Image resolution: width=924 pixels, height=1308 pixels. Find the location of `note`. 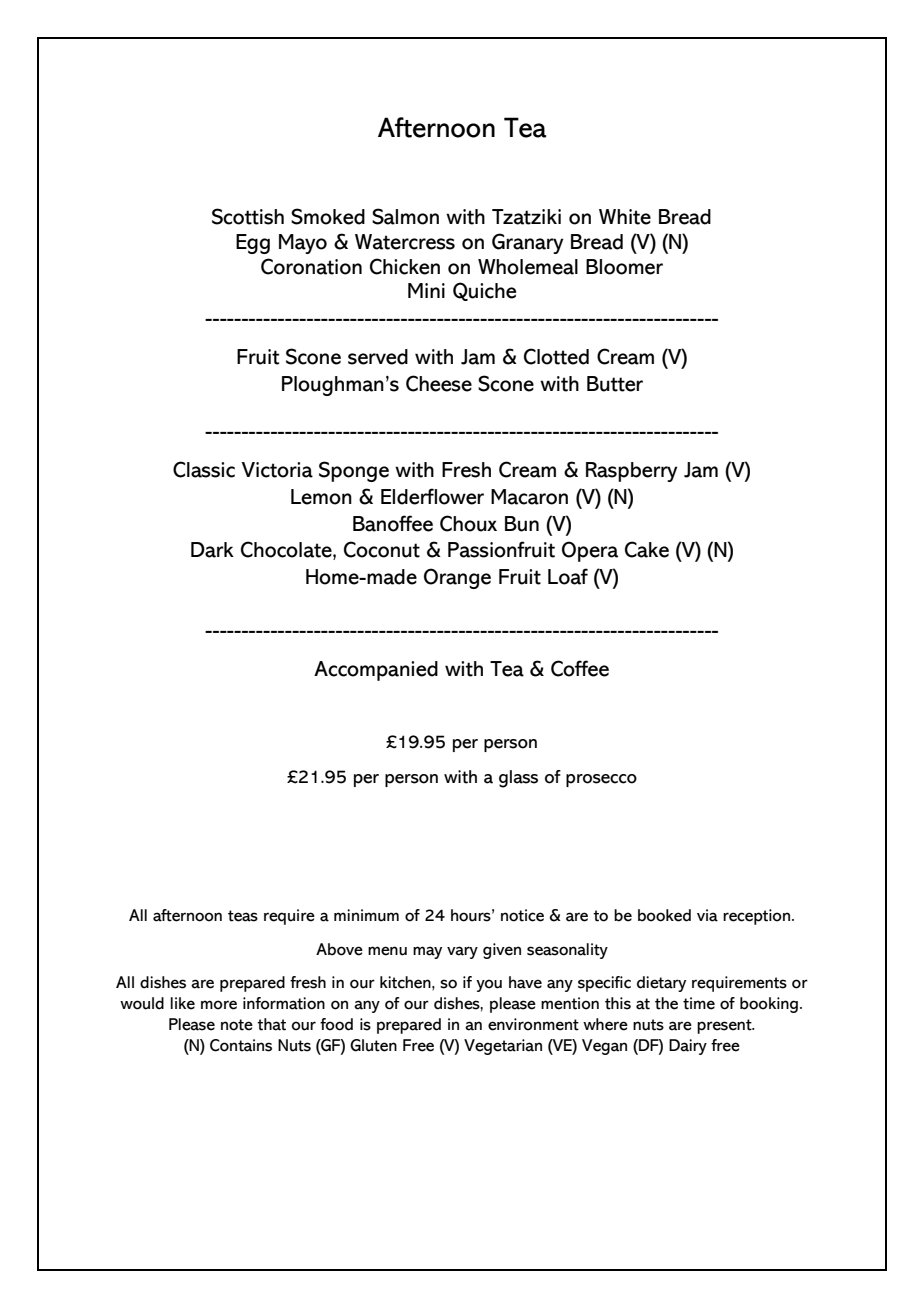

note is located at coordinates (237, 1025).
